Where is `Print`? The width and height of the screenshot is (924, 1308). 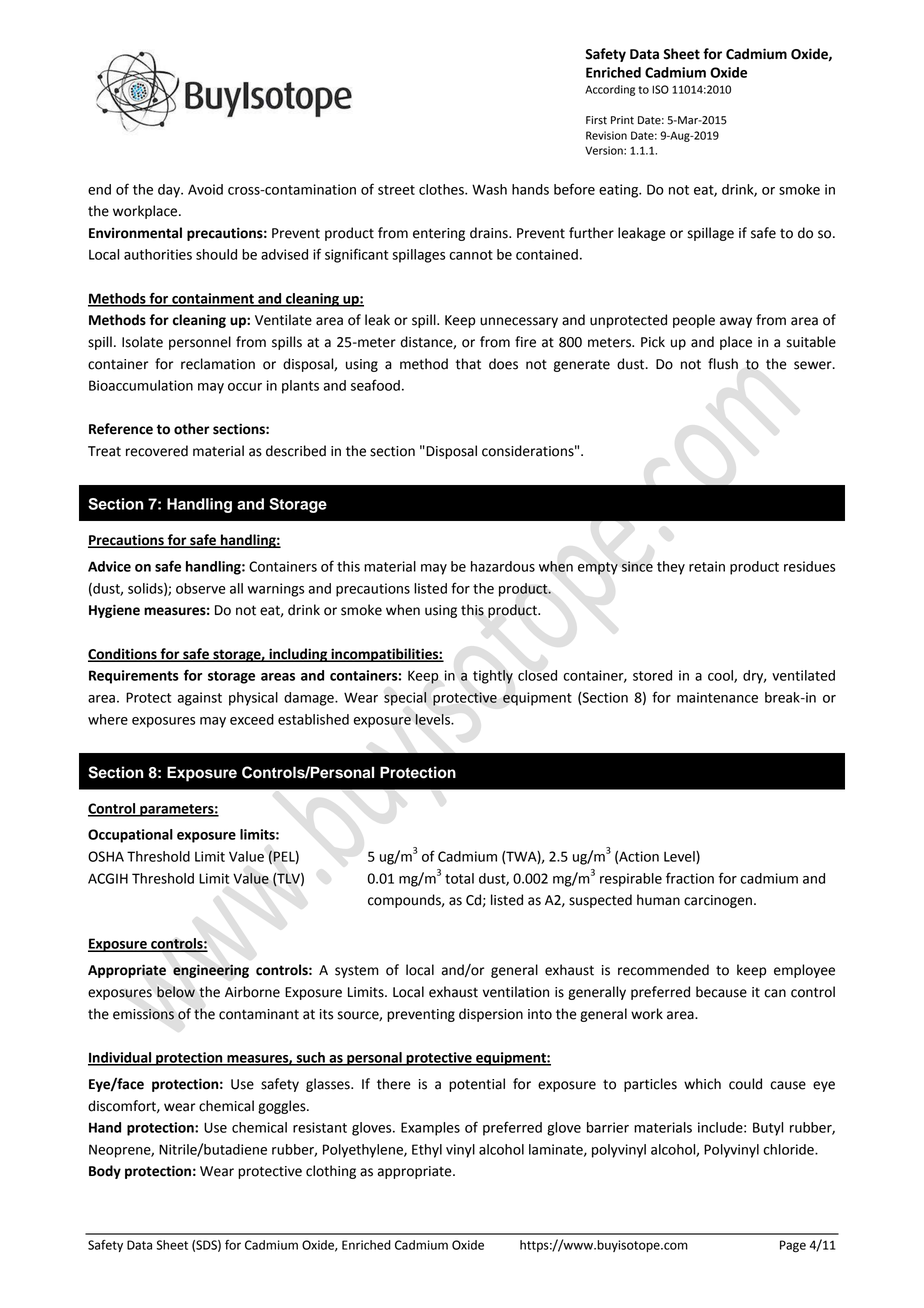
Print is located at coordinates (622, 120).
